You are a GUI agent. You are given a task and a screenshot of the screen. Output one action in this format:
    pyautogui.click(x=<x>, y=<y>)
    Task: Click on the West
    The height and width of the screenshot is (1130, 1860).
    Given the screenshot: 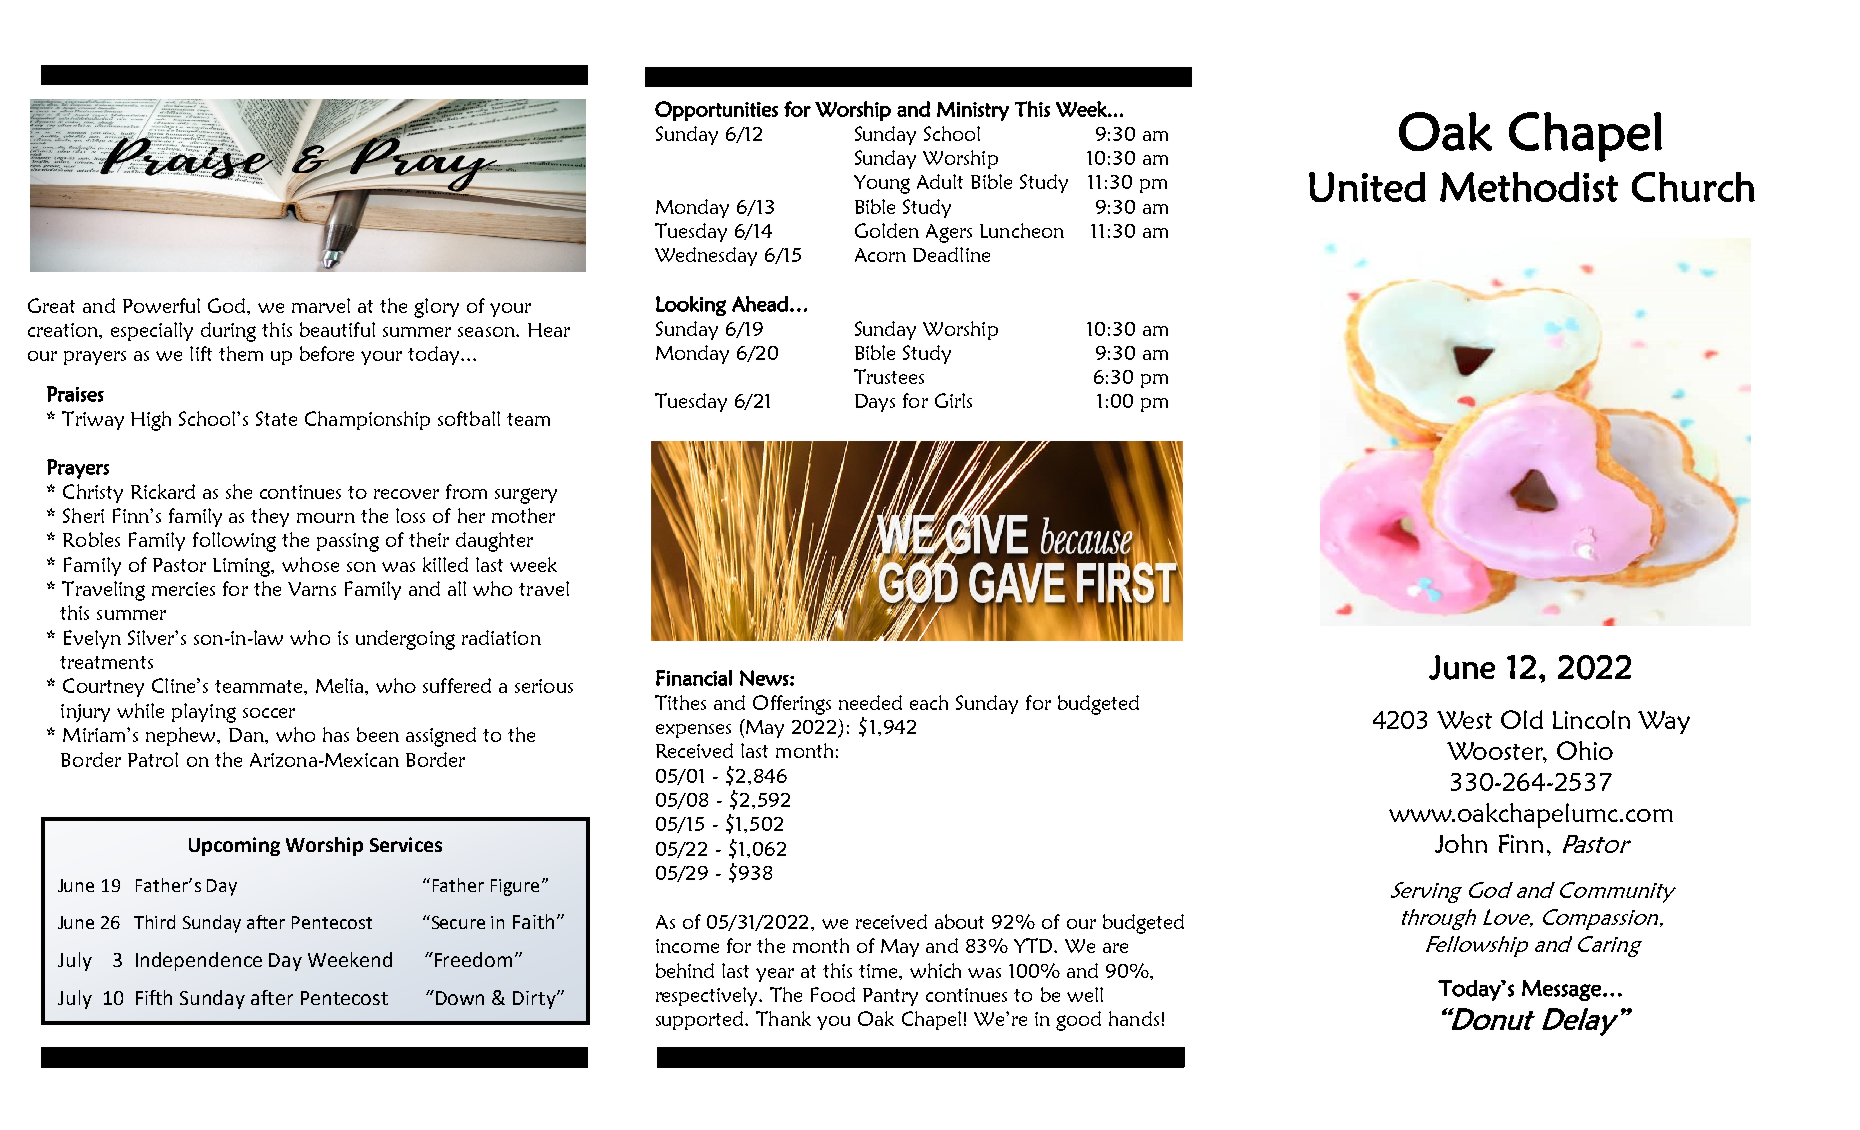 What is the action you would take?
    pyautogui.click(x=1464, y=720)
